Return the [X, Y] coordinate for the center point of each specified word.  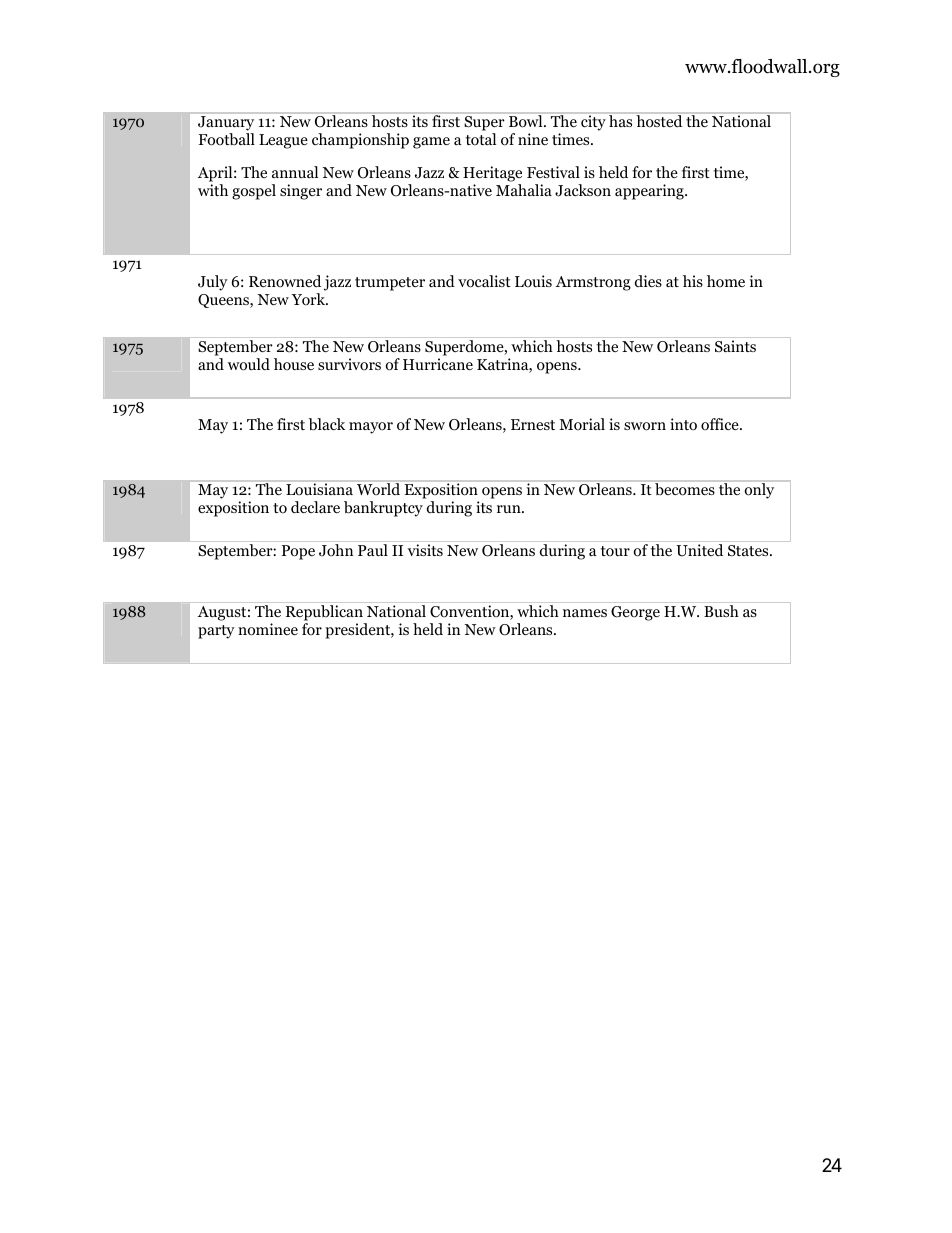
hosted [659, 121]
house [294, 364]
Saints [735, 346]
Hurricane [438, 364]
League [283, 141]
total [481, 139]
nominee [268, 629]
